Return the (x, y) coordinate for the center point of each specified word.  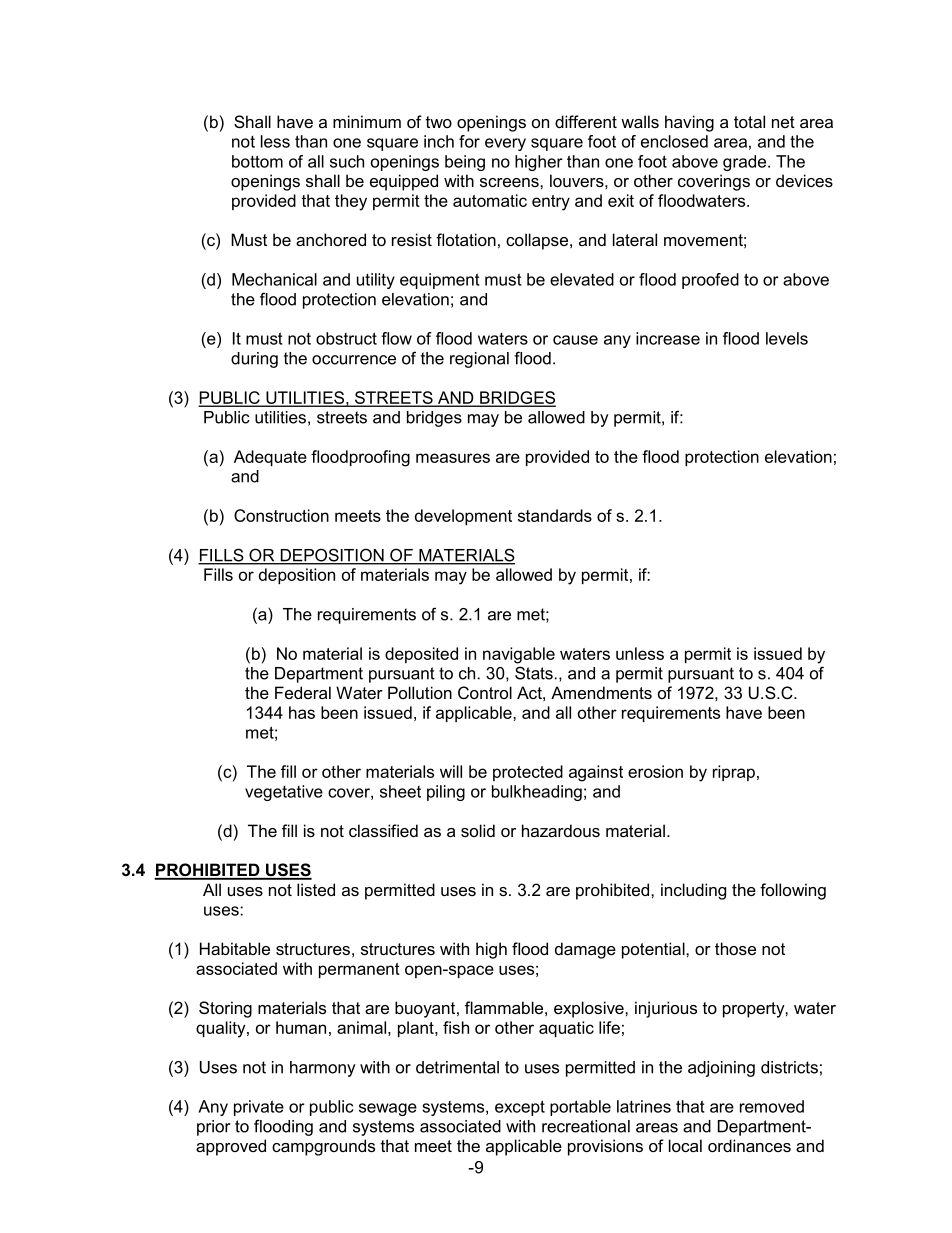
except (520, 1108)
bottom (257, 161)
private (259, 1108)
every (505, 144)
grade (746, 163)
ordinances (749, 1145)
